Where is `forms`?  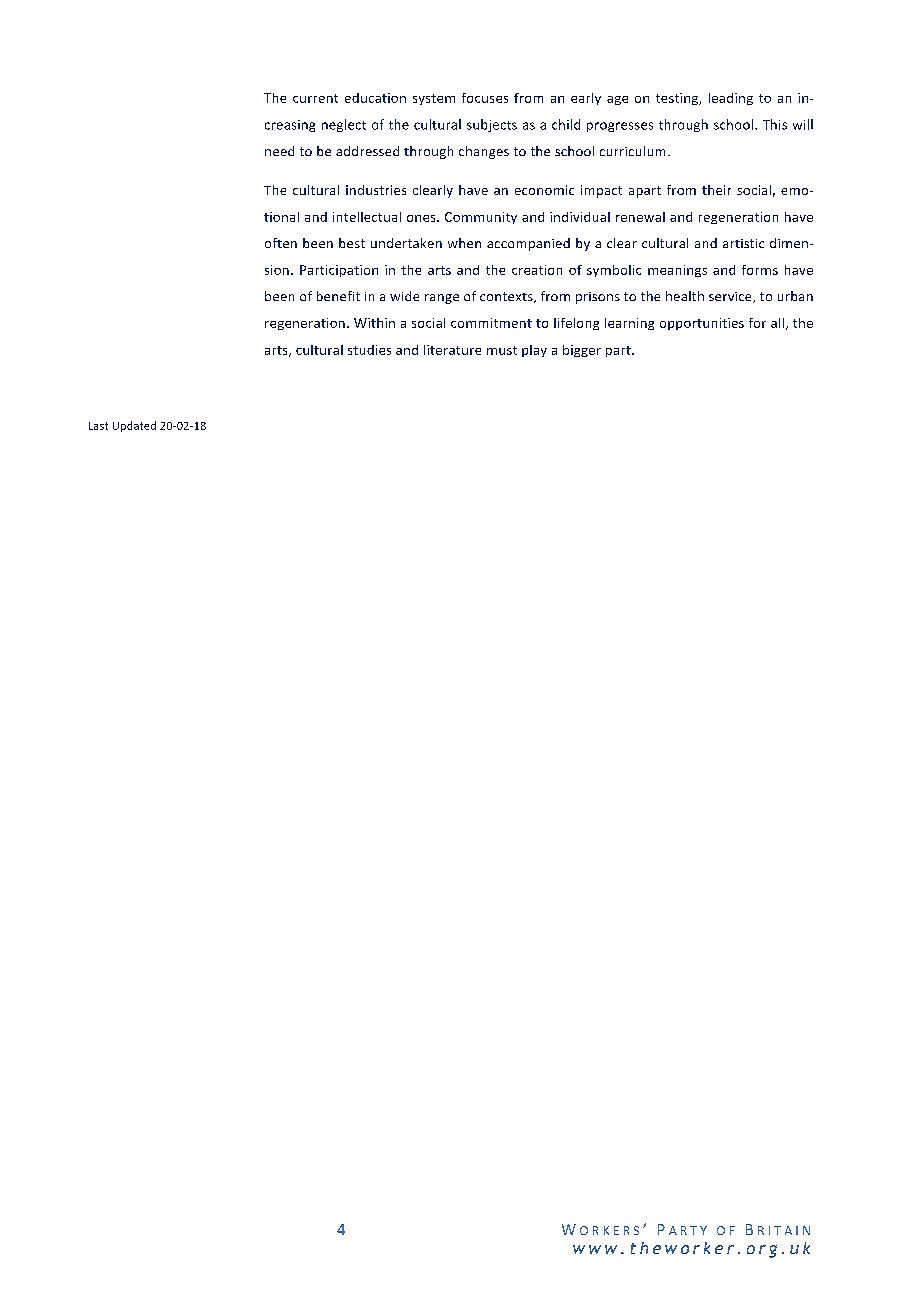 forms is located at coordinates (760, 270).
